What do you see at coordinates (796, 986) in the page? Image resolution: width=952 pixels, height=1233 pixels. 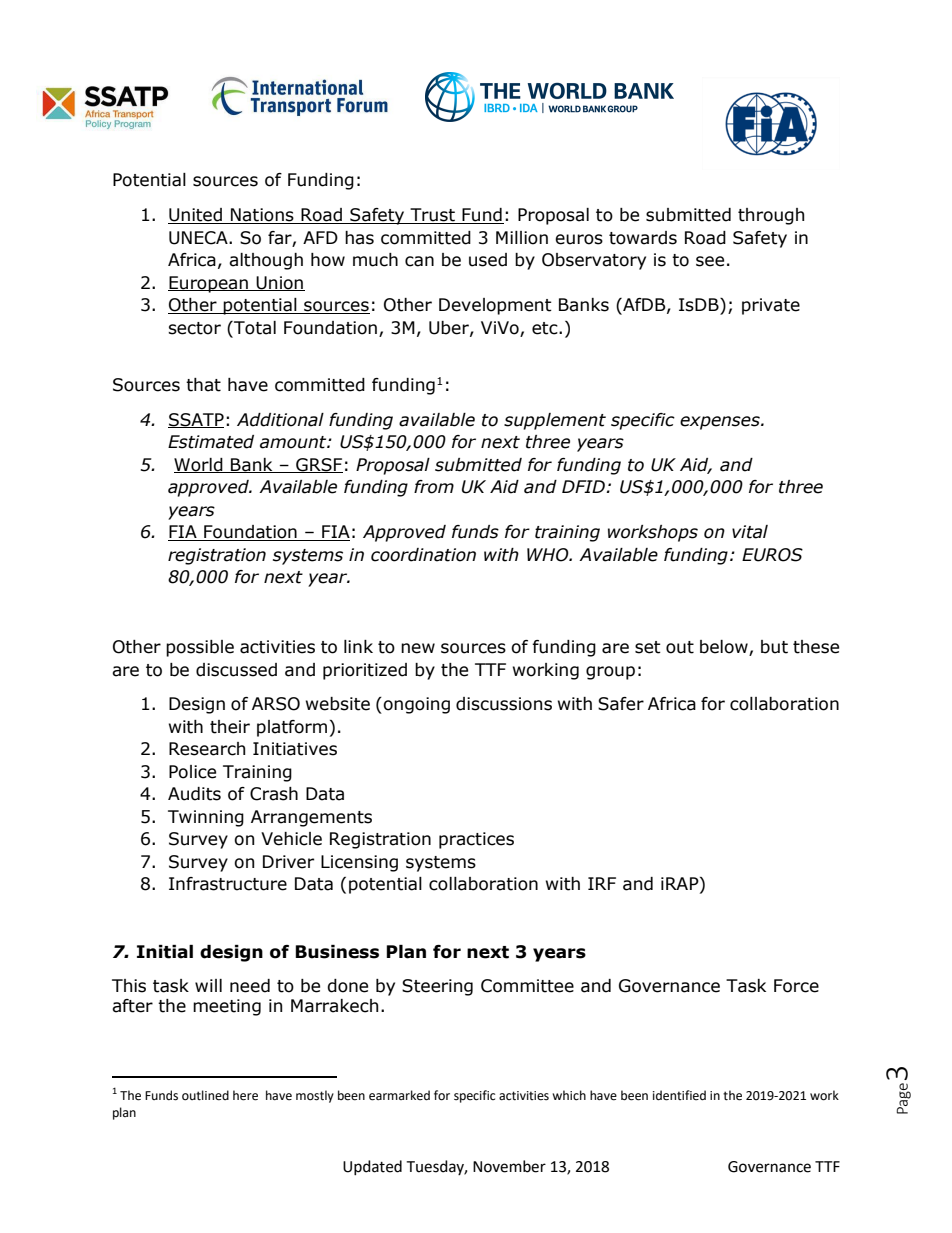 I see `Force` at bounding box center [796, 986].
